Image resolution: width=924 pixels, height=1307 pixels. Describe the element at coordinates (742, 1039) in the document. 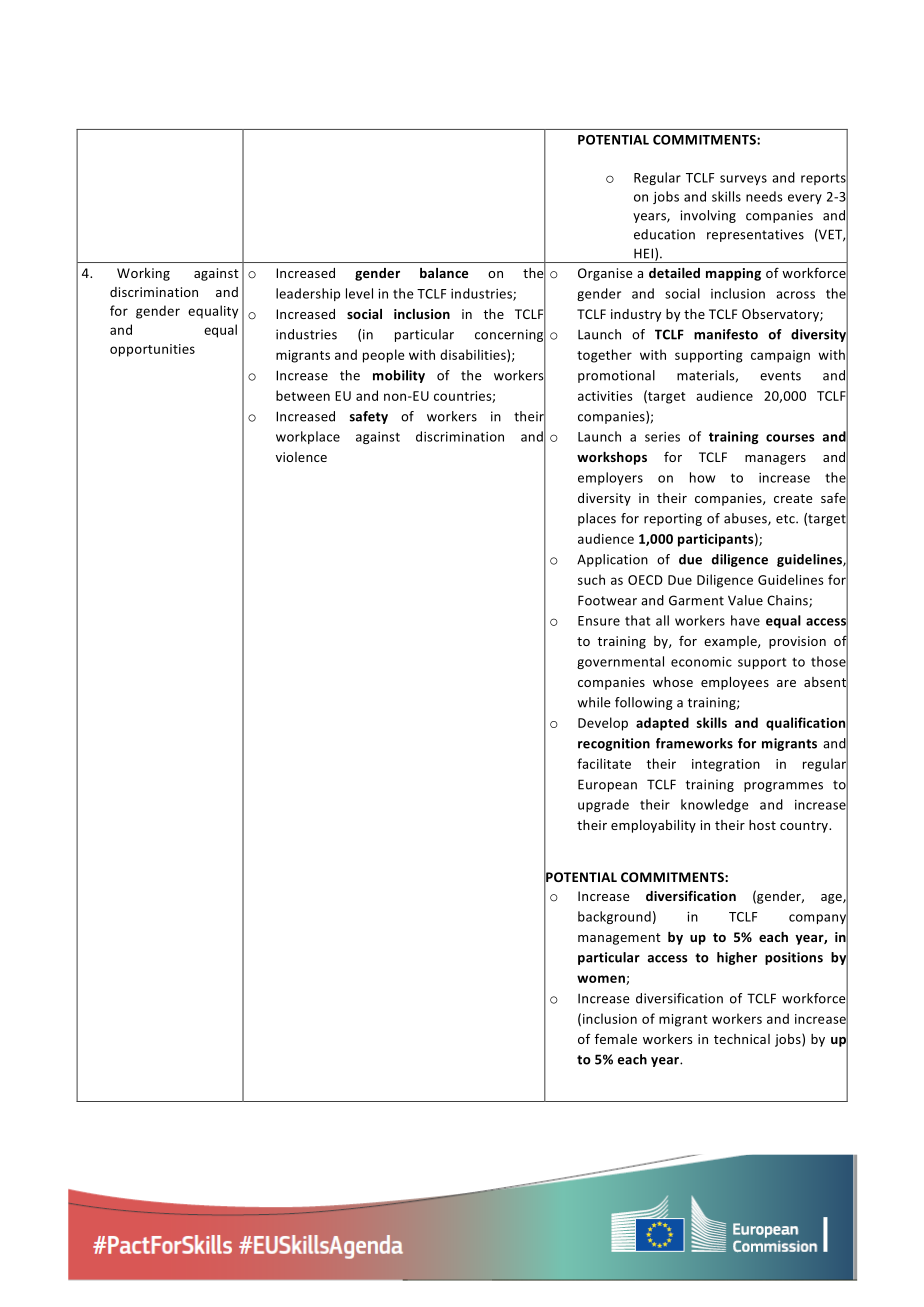

I see `technical` at that location.
